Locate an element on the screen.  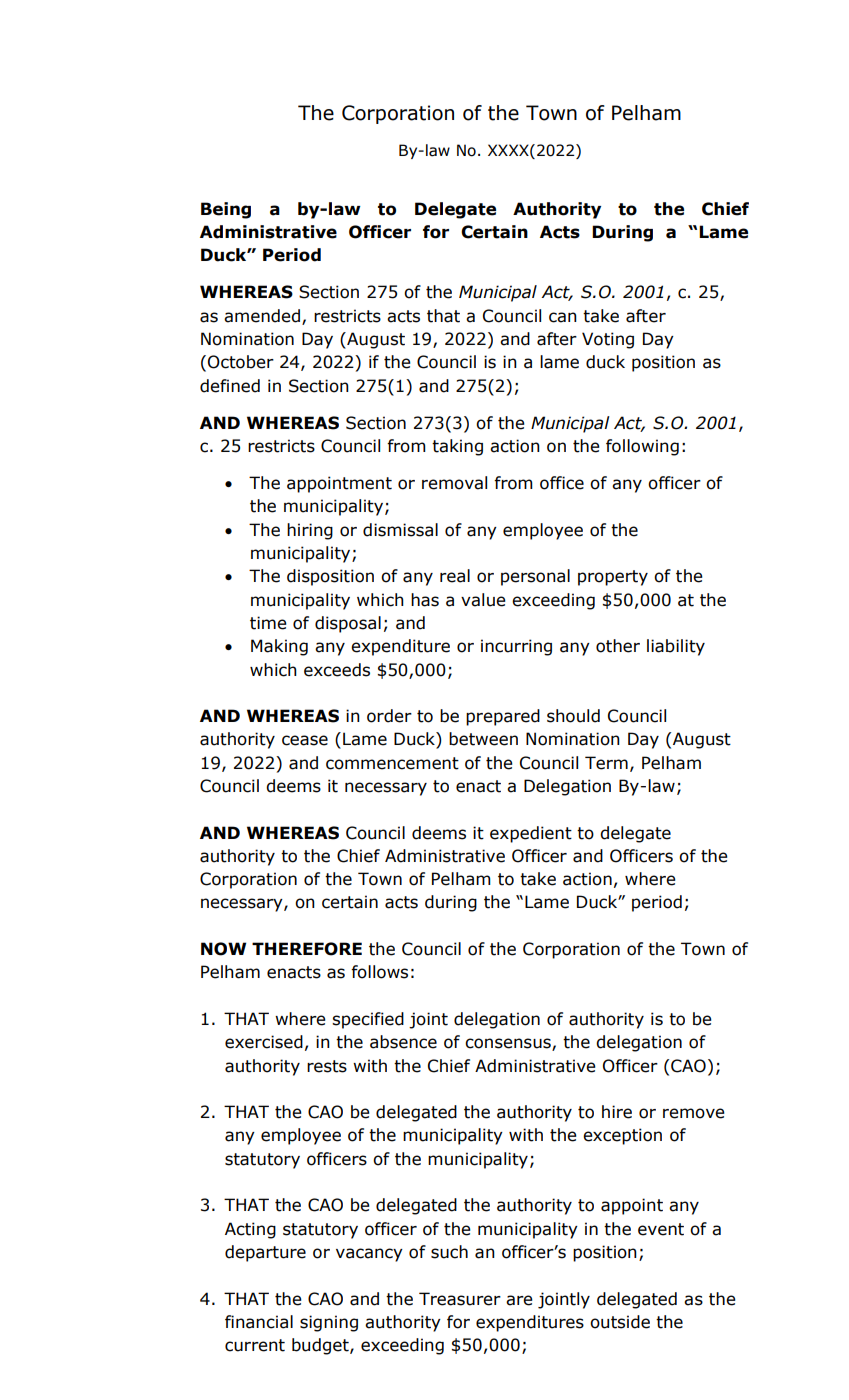
consensus is located at coordinates (509, 1044).
